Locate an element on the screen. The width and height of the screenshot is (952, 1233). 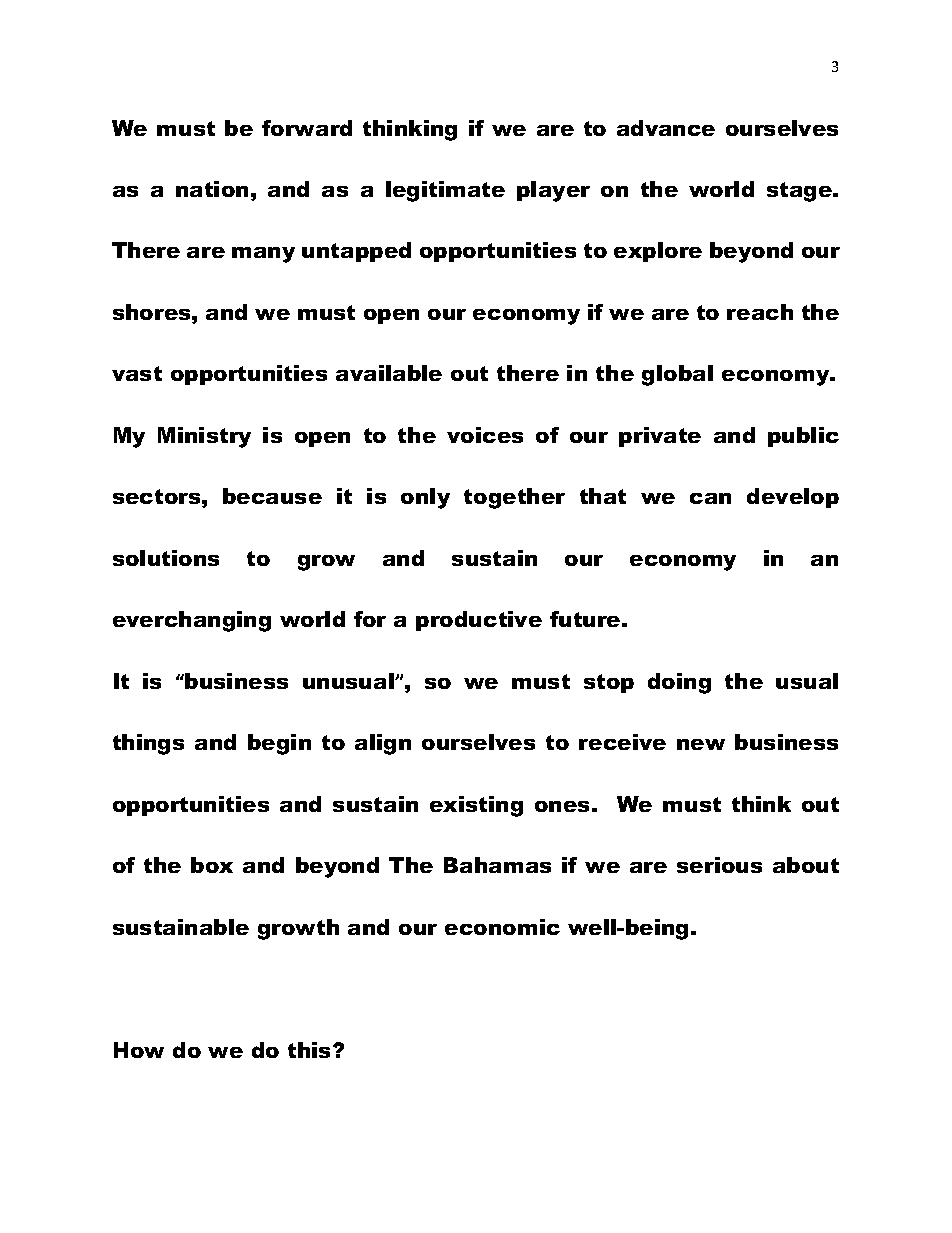
productive is located at coordinates (479, 621).
